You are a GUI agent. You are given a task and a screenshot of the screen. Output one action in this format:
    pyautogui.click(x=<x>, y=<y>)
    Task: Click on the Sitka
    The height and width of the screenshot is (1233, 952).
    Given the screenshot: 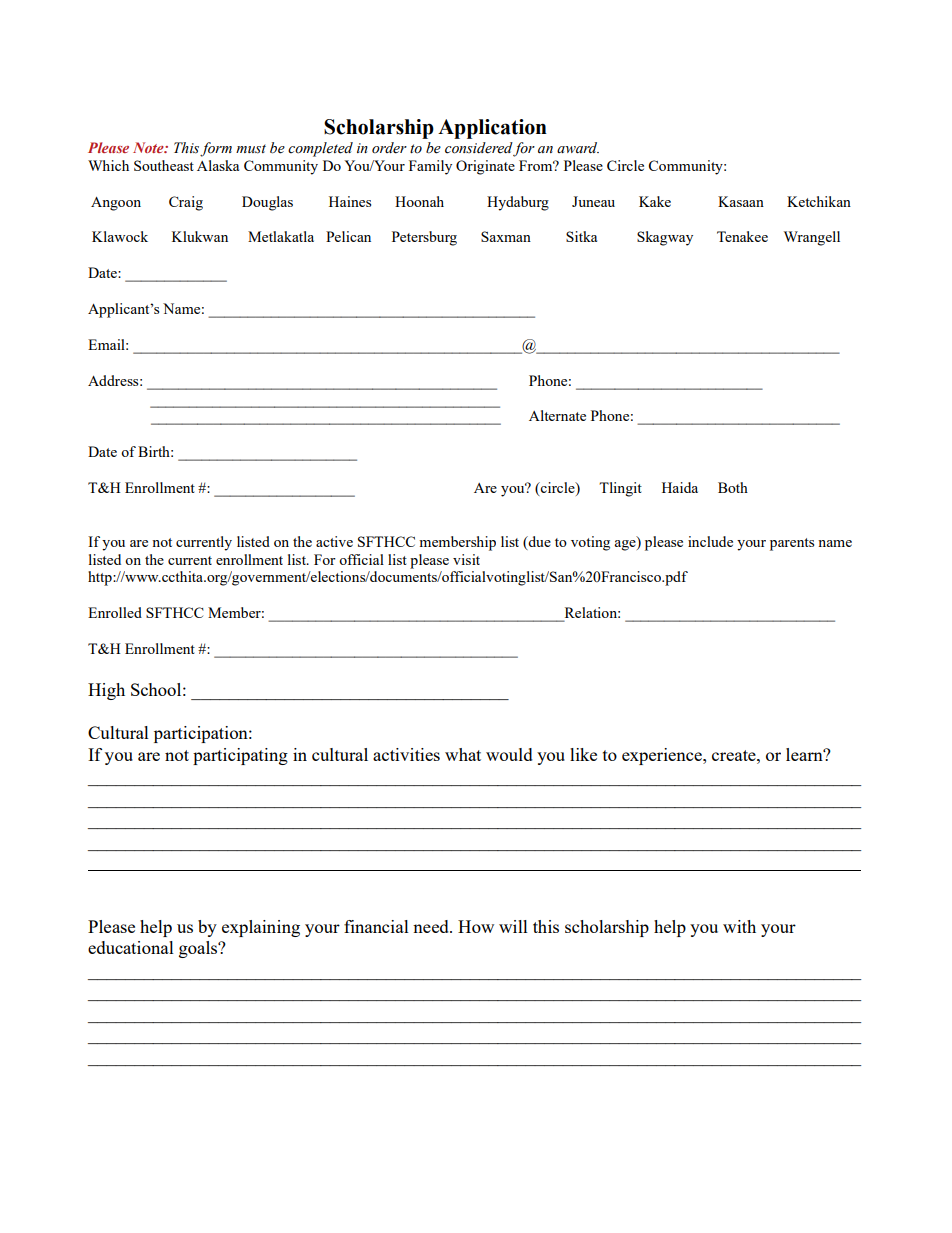 What is the action you would take?
    pyautogui.click(x=581, y=236)
